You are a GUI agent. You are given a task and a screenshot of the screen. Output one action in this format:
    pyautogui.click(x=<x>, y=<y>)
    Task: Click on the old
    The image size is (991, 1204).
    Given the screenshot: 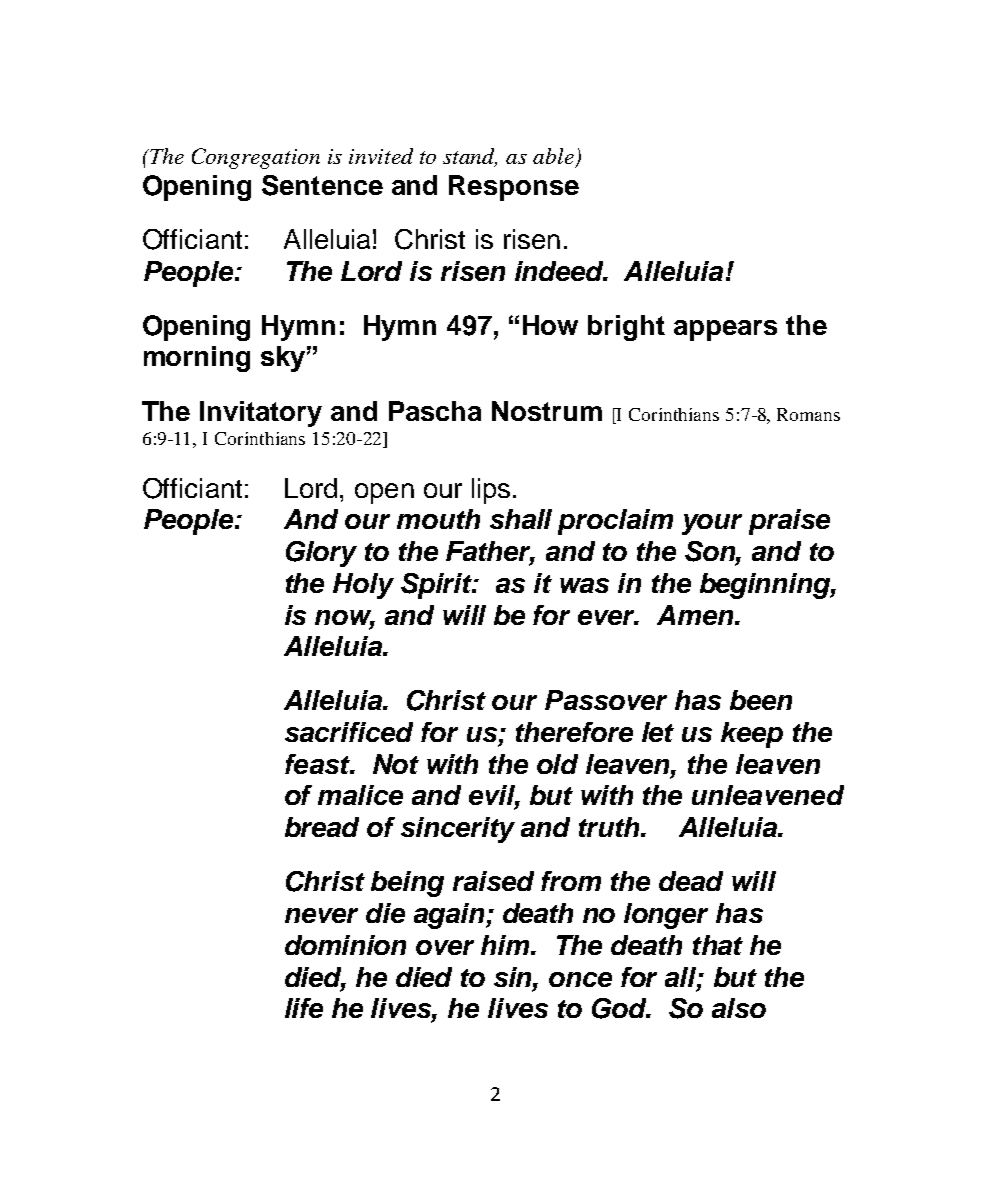 What is the action you would take?
    pyautogui.click(x=557, y=764)
